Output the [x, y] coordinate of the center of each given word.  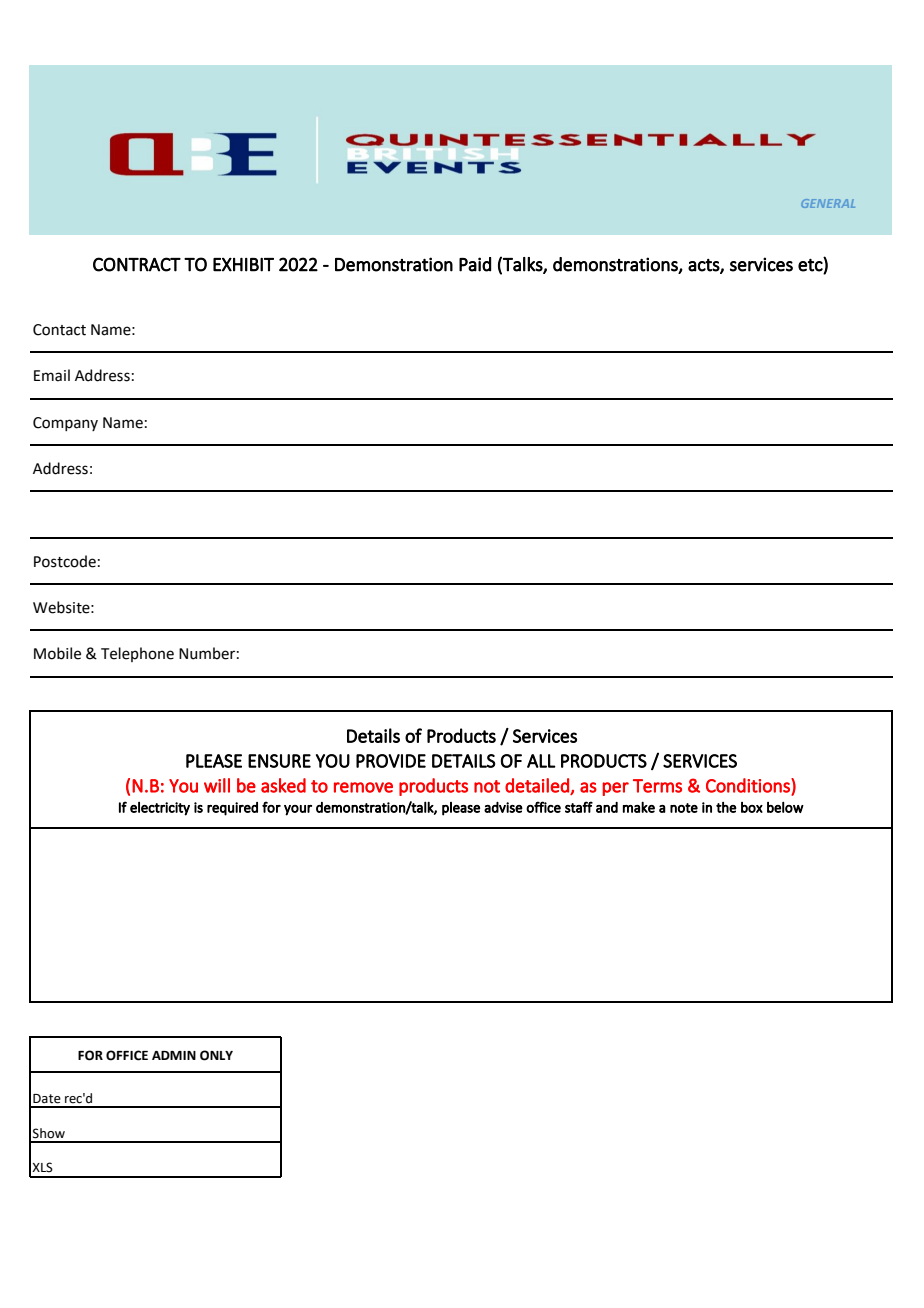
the [726, 807]
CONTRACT [137, 264]
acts [704, 266]
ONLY [216, 1055]
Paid [475, 264]
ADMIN [174, 1055]
